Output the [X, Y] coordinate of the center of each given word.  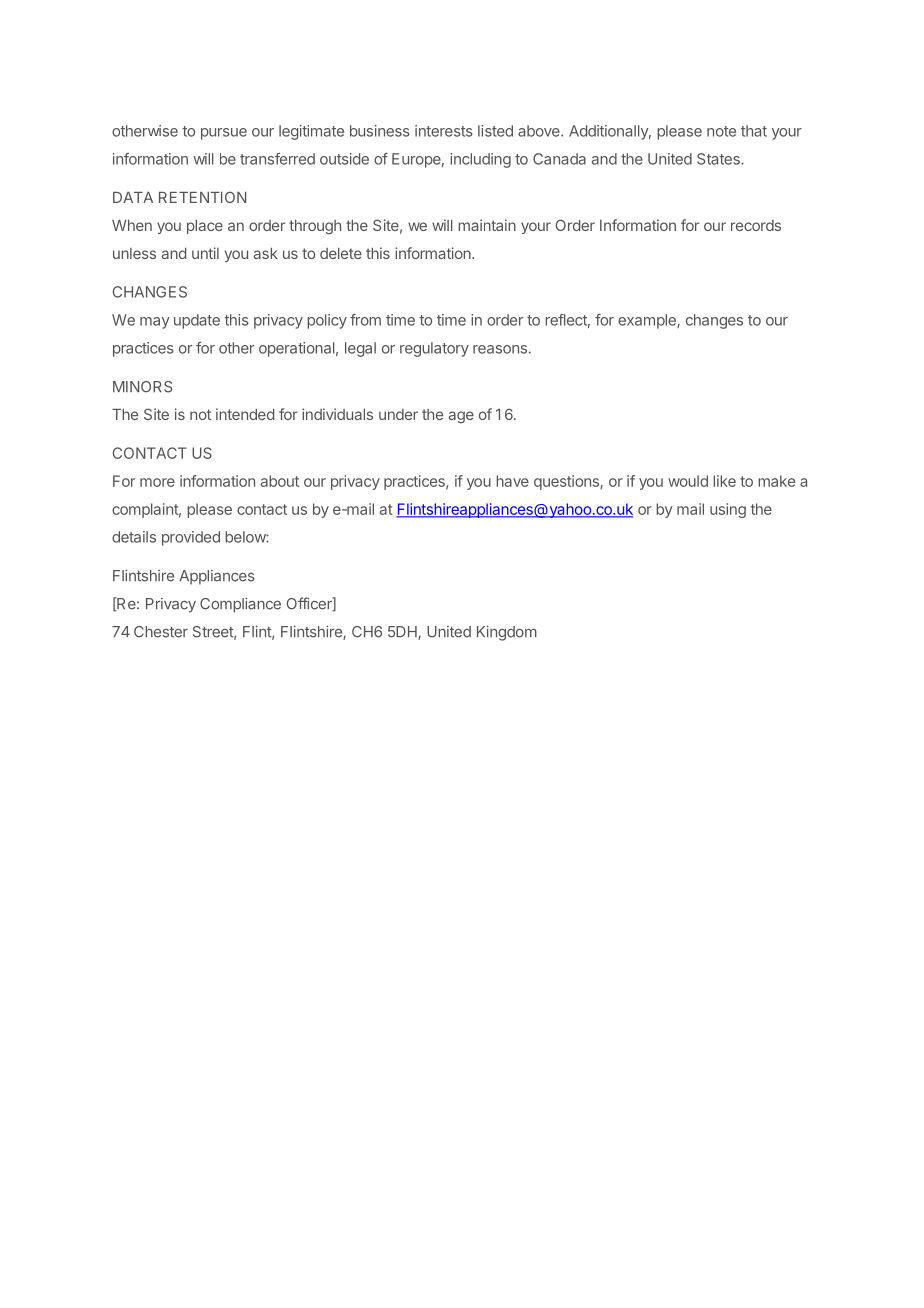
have [512, 481]
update [197, 321]
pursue [224, 134]
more [157, 482]
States [719, 159]
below [246, 537]
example [648, 321]
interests [444, 131]
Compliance [240, 605]
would [688, 481]
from [365, 320]
